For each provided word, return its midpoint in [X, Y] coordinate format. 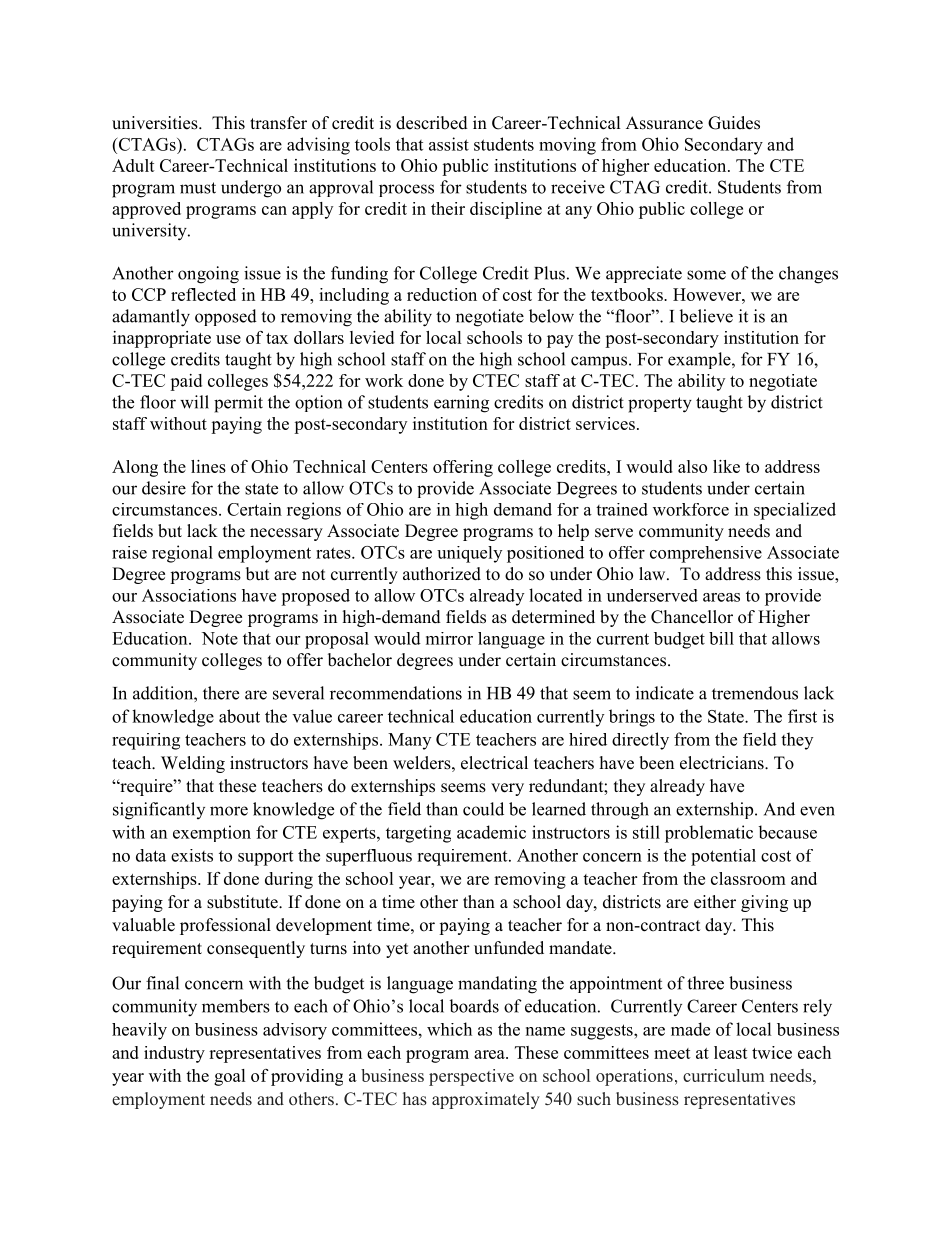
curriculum [724, 1075]
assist [449, 144]
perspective [471, 1077]
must [198, 188]
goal [229, 1077]
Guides [734, 123]
